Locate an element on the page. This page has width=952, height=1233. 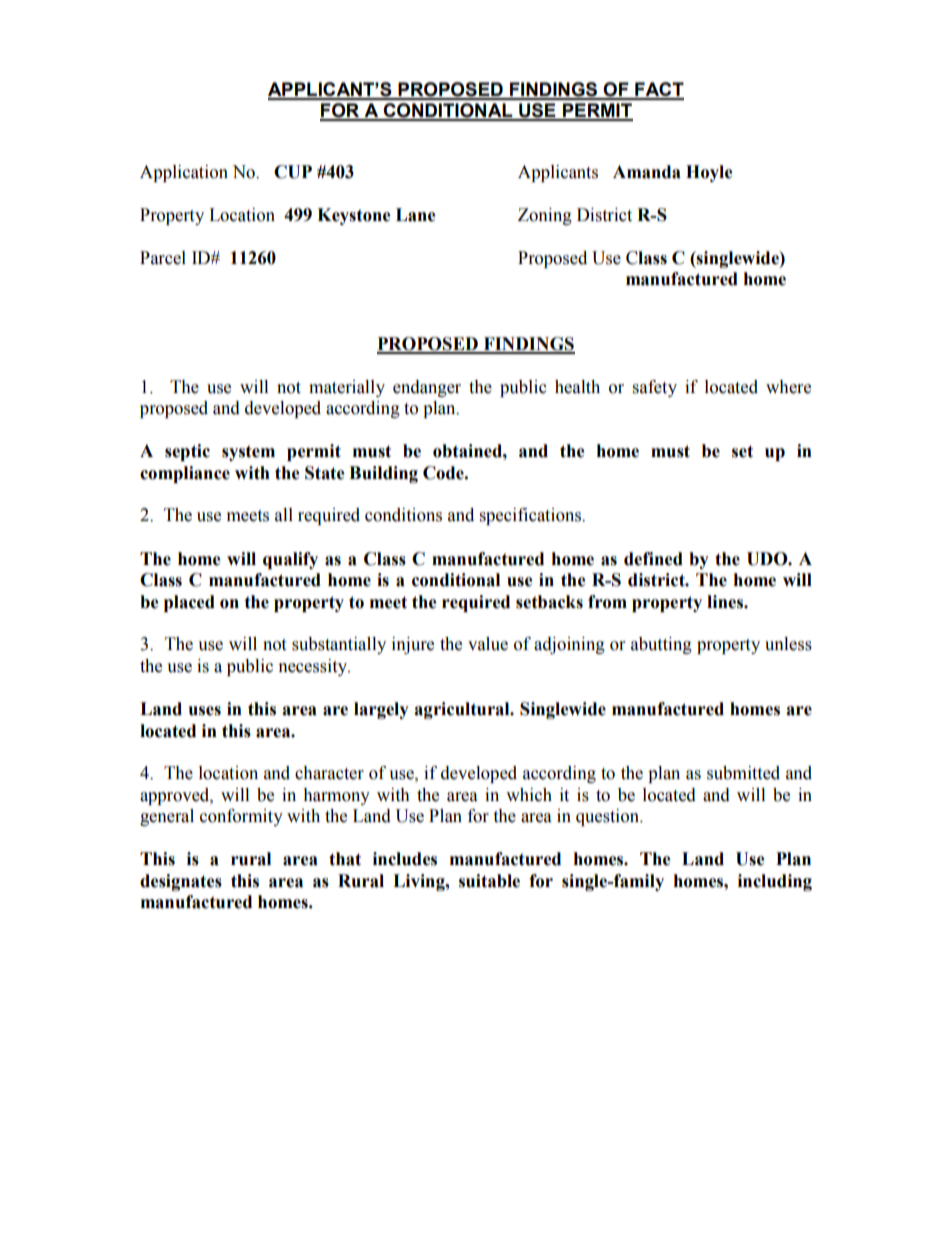
value is located at coordinates (488, 644).
